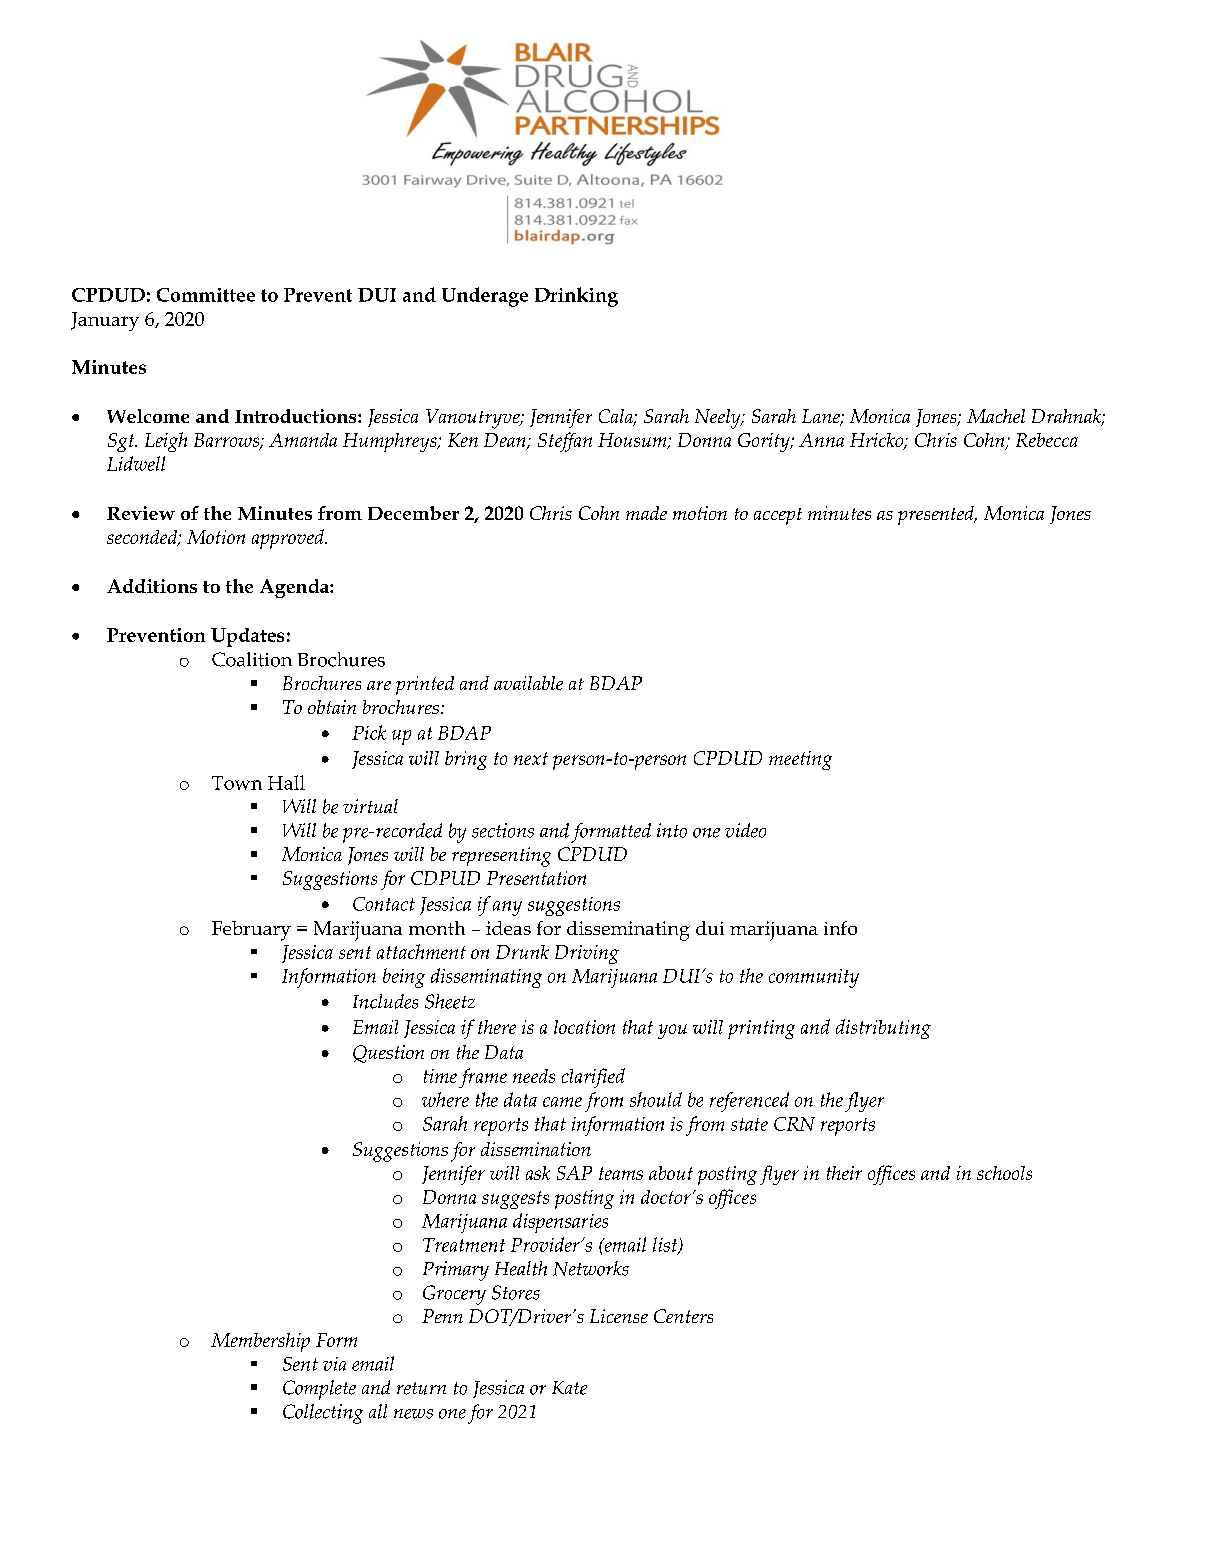 Image resolution: width=1211 pixels, height=1567 pixels. What do you see at coordinates (821, 440) in the page?
I see `Anna` at bounding box center [821, 440].
